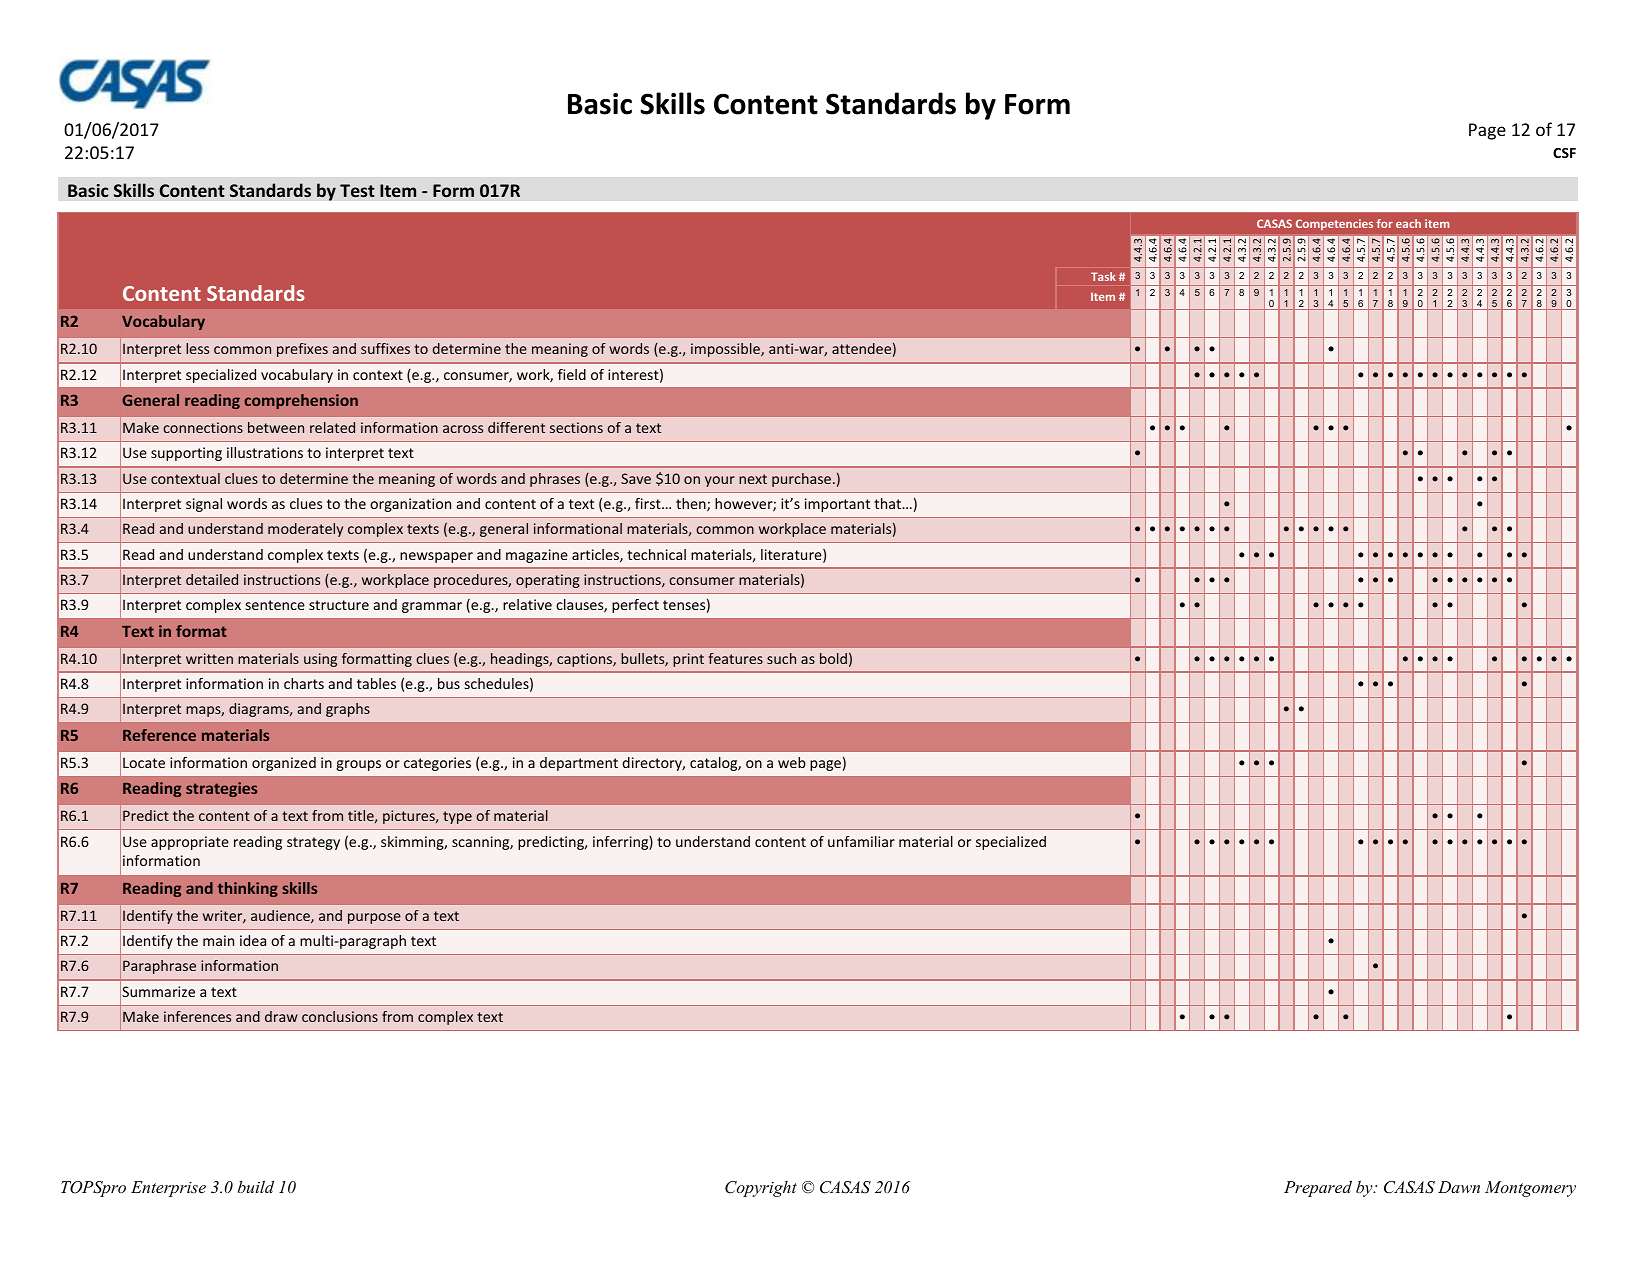  I want to click on impossible, so click(726, 350).
